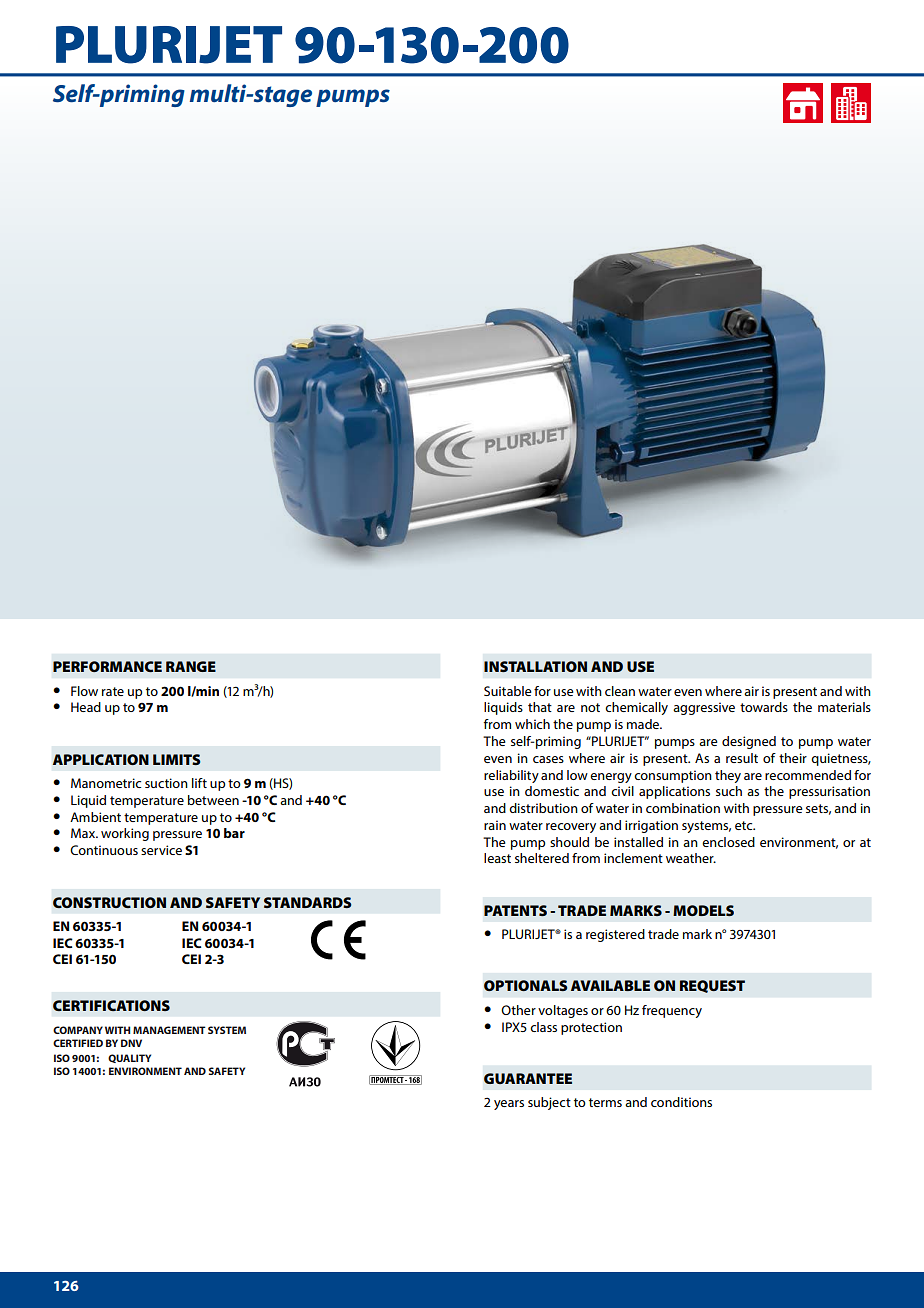 The width and height of the screenshot is (924, 1308). Describe the element at coordinates (129, 1058) in the screenshot. I see `QUALITY` at that location.
